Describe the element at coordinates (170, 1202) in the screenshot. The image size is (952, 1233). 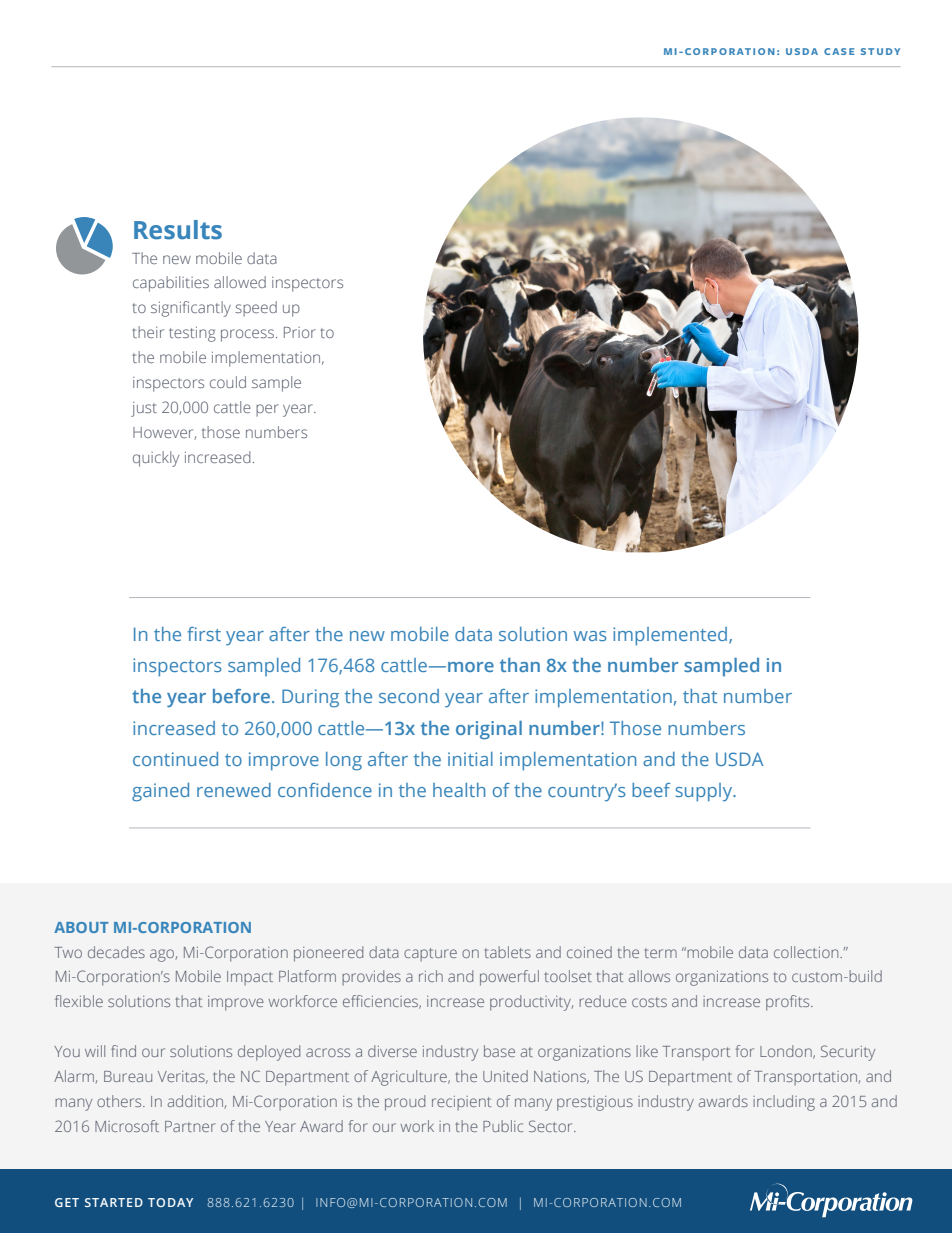
I see `TODAY` at that location.
